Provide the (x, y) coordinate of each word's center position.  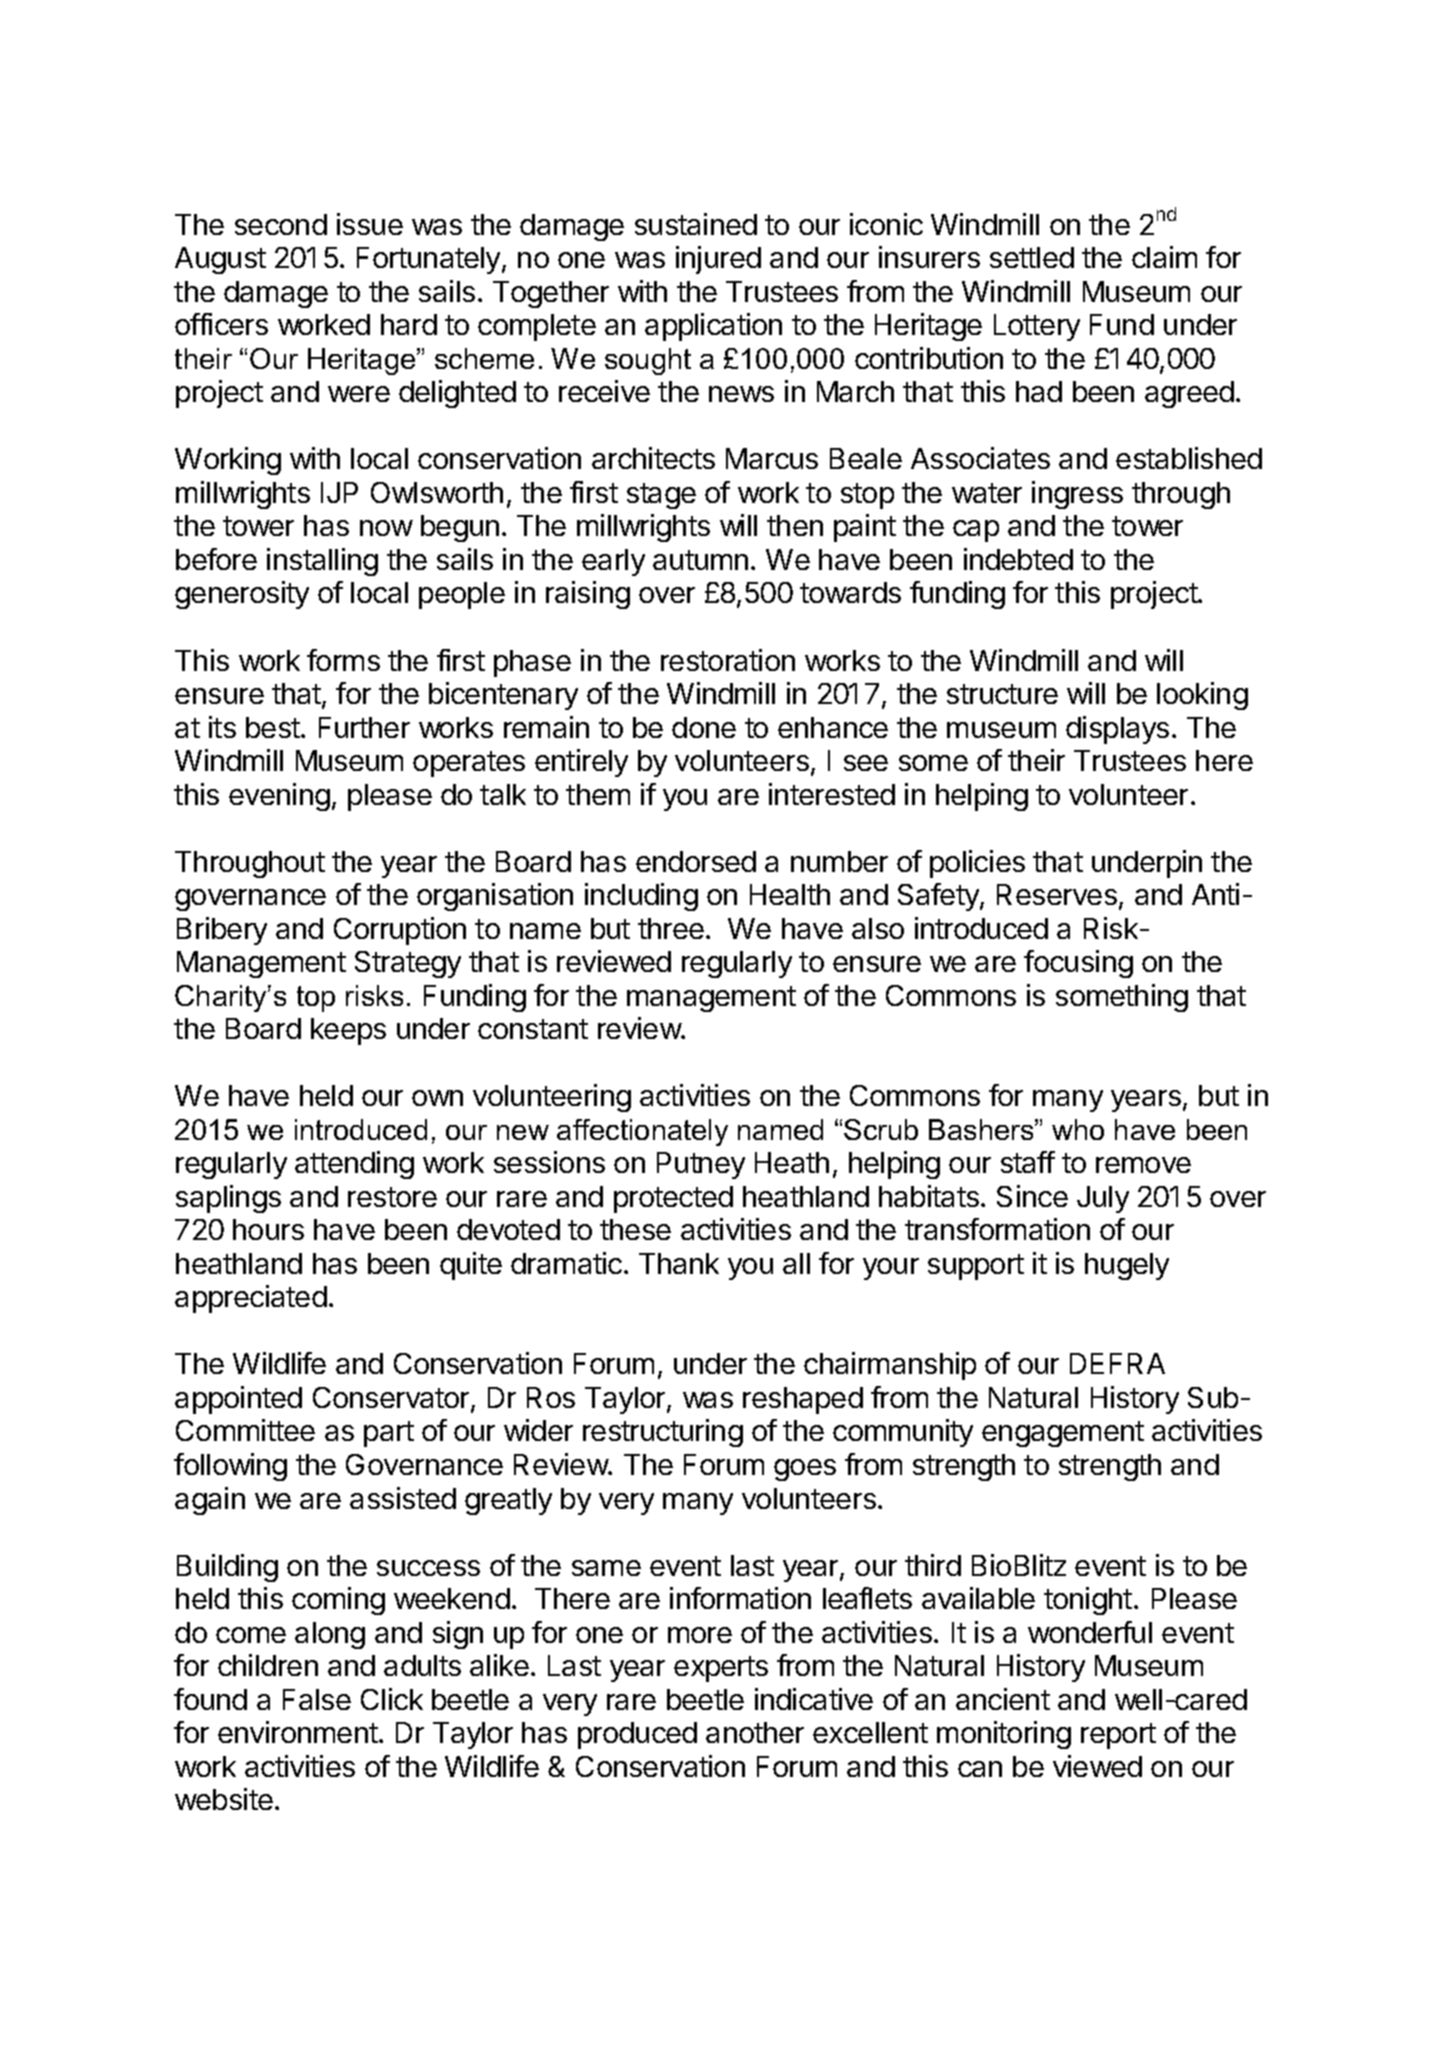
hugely (1127, 1266)
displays (1117, 730)
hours (268, 1229)
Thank (679, 1263)
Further (364, 727)
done (704, 727)
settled (1032, 257)
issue (370, 224)
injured (718, 260)
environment (298, 1732)
